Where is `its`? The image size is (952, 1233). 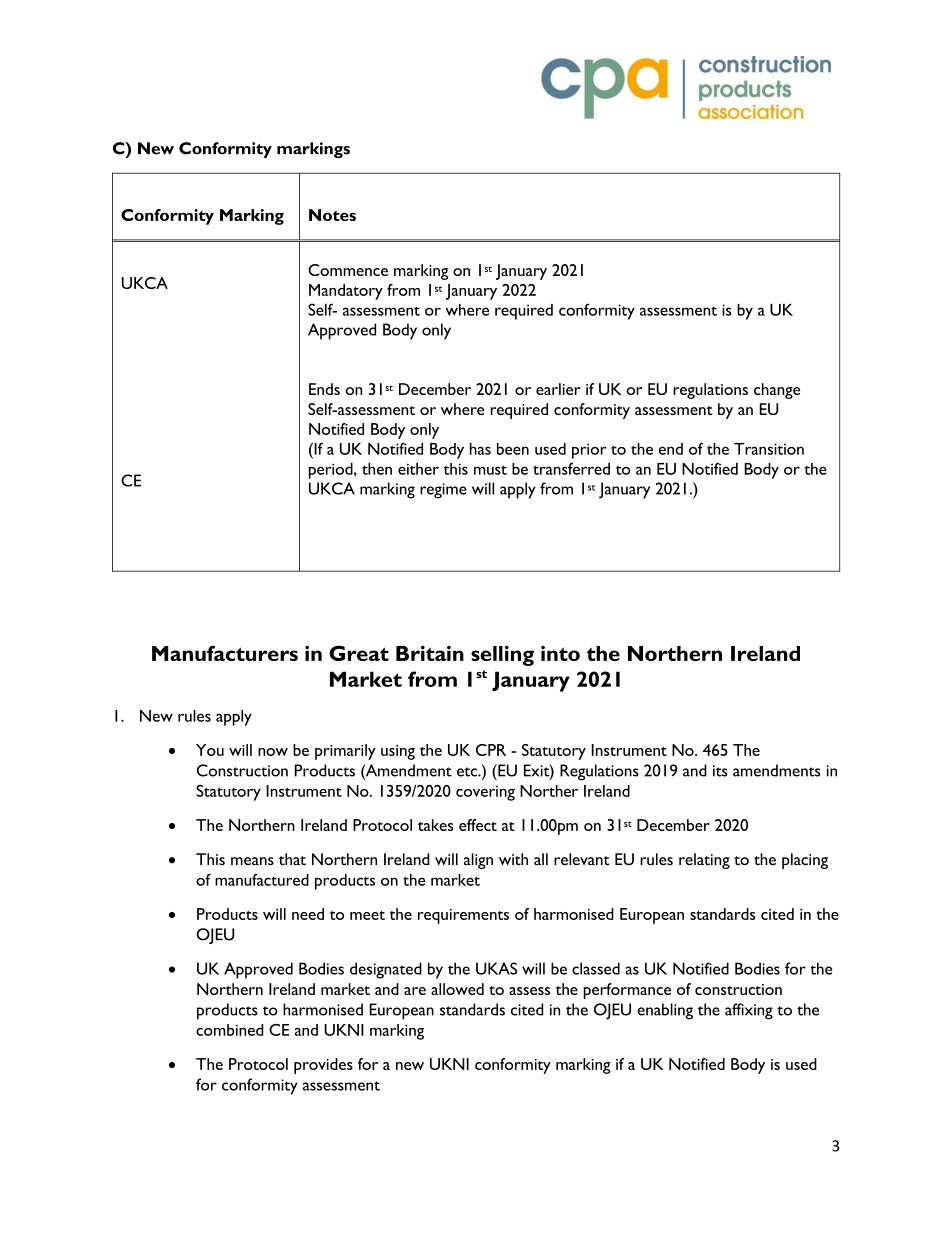 its is located at coordinates (720, 771).
